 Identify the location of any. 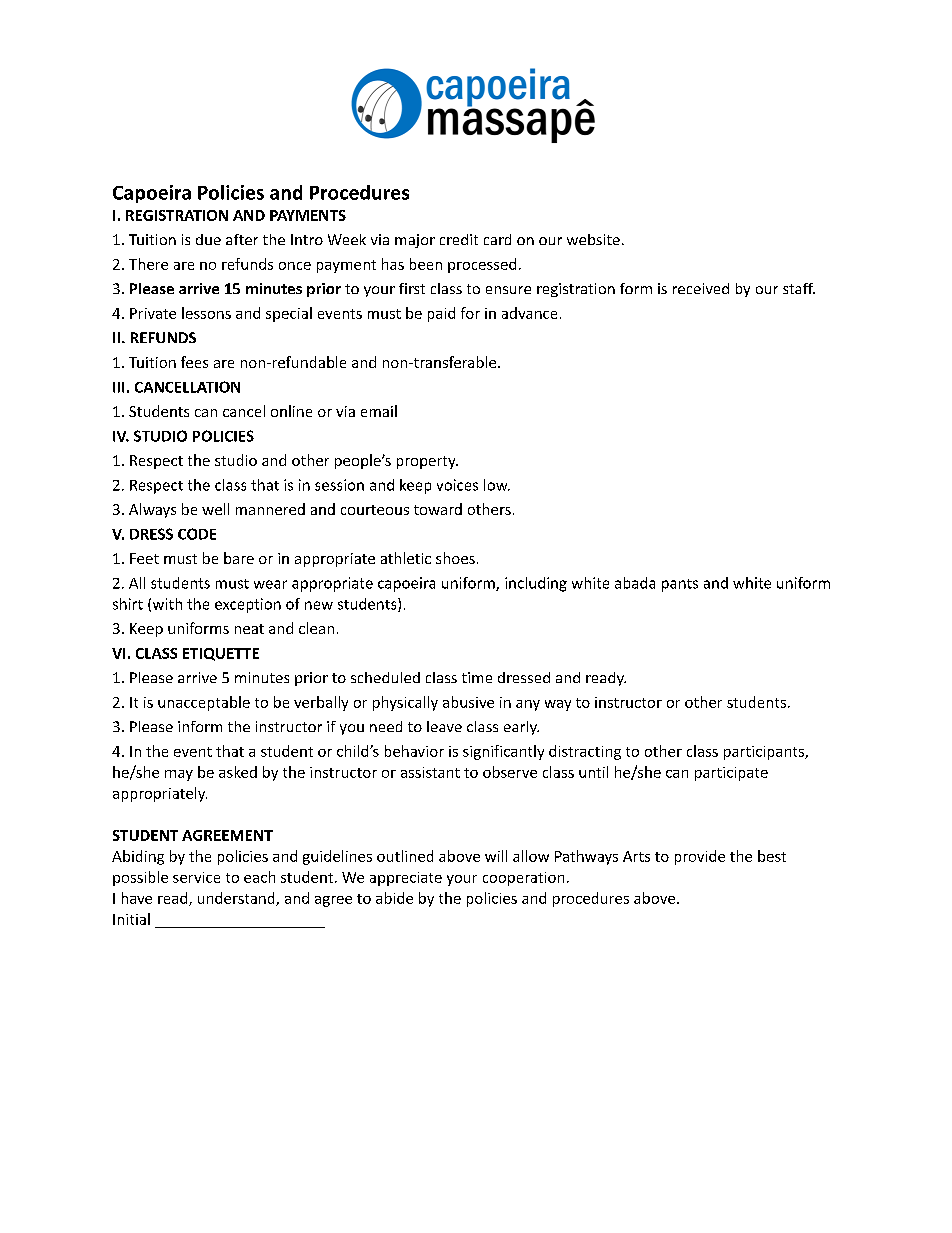
(528, 705).
